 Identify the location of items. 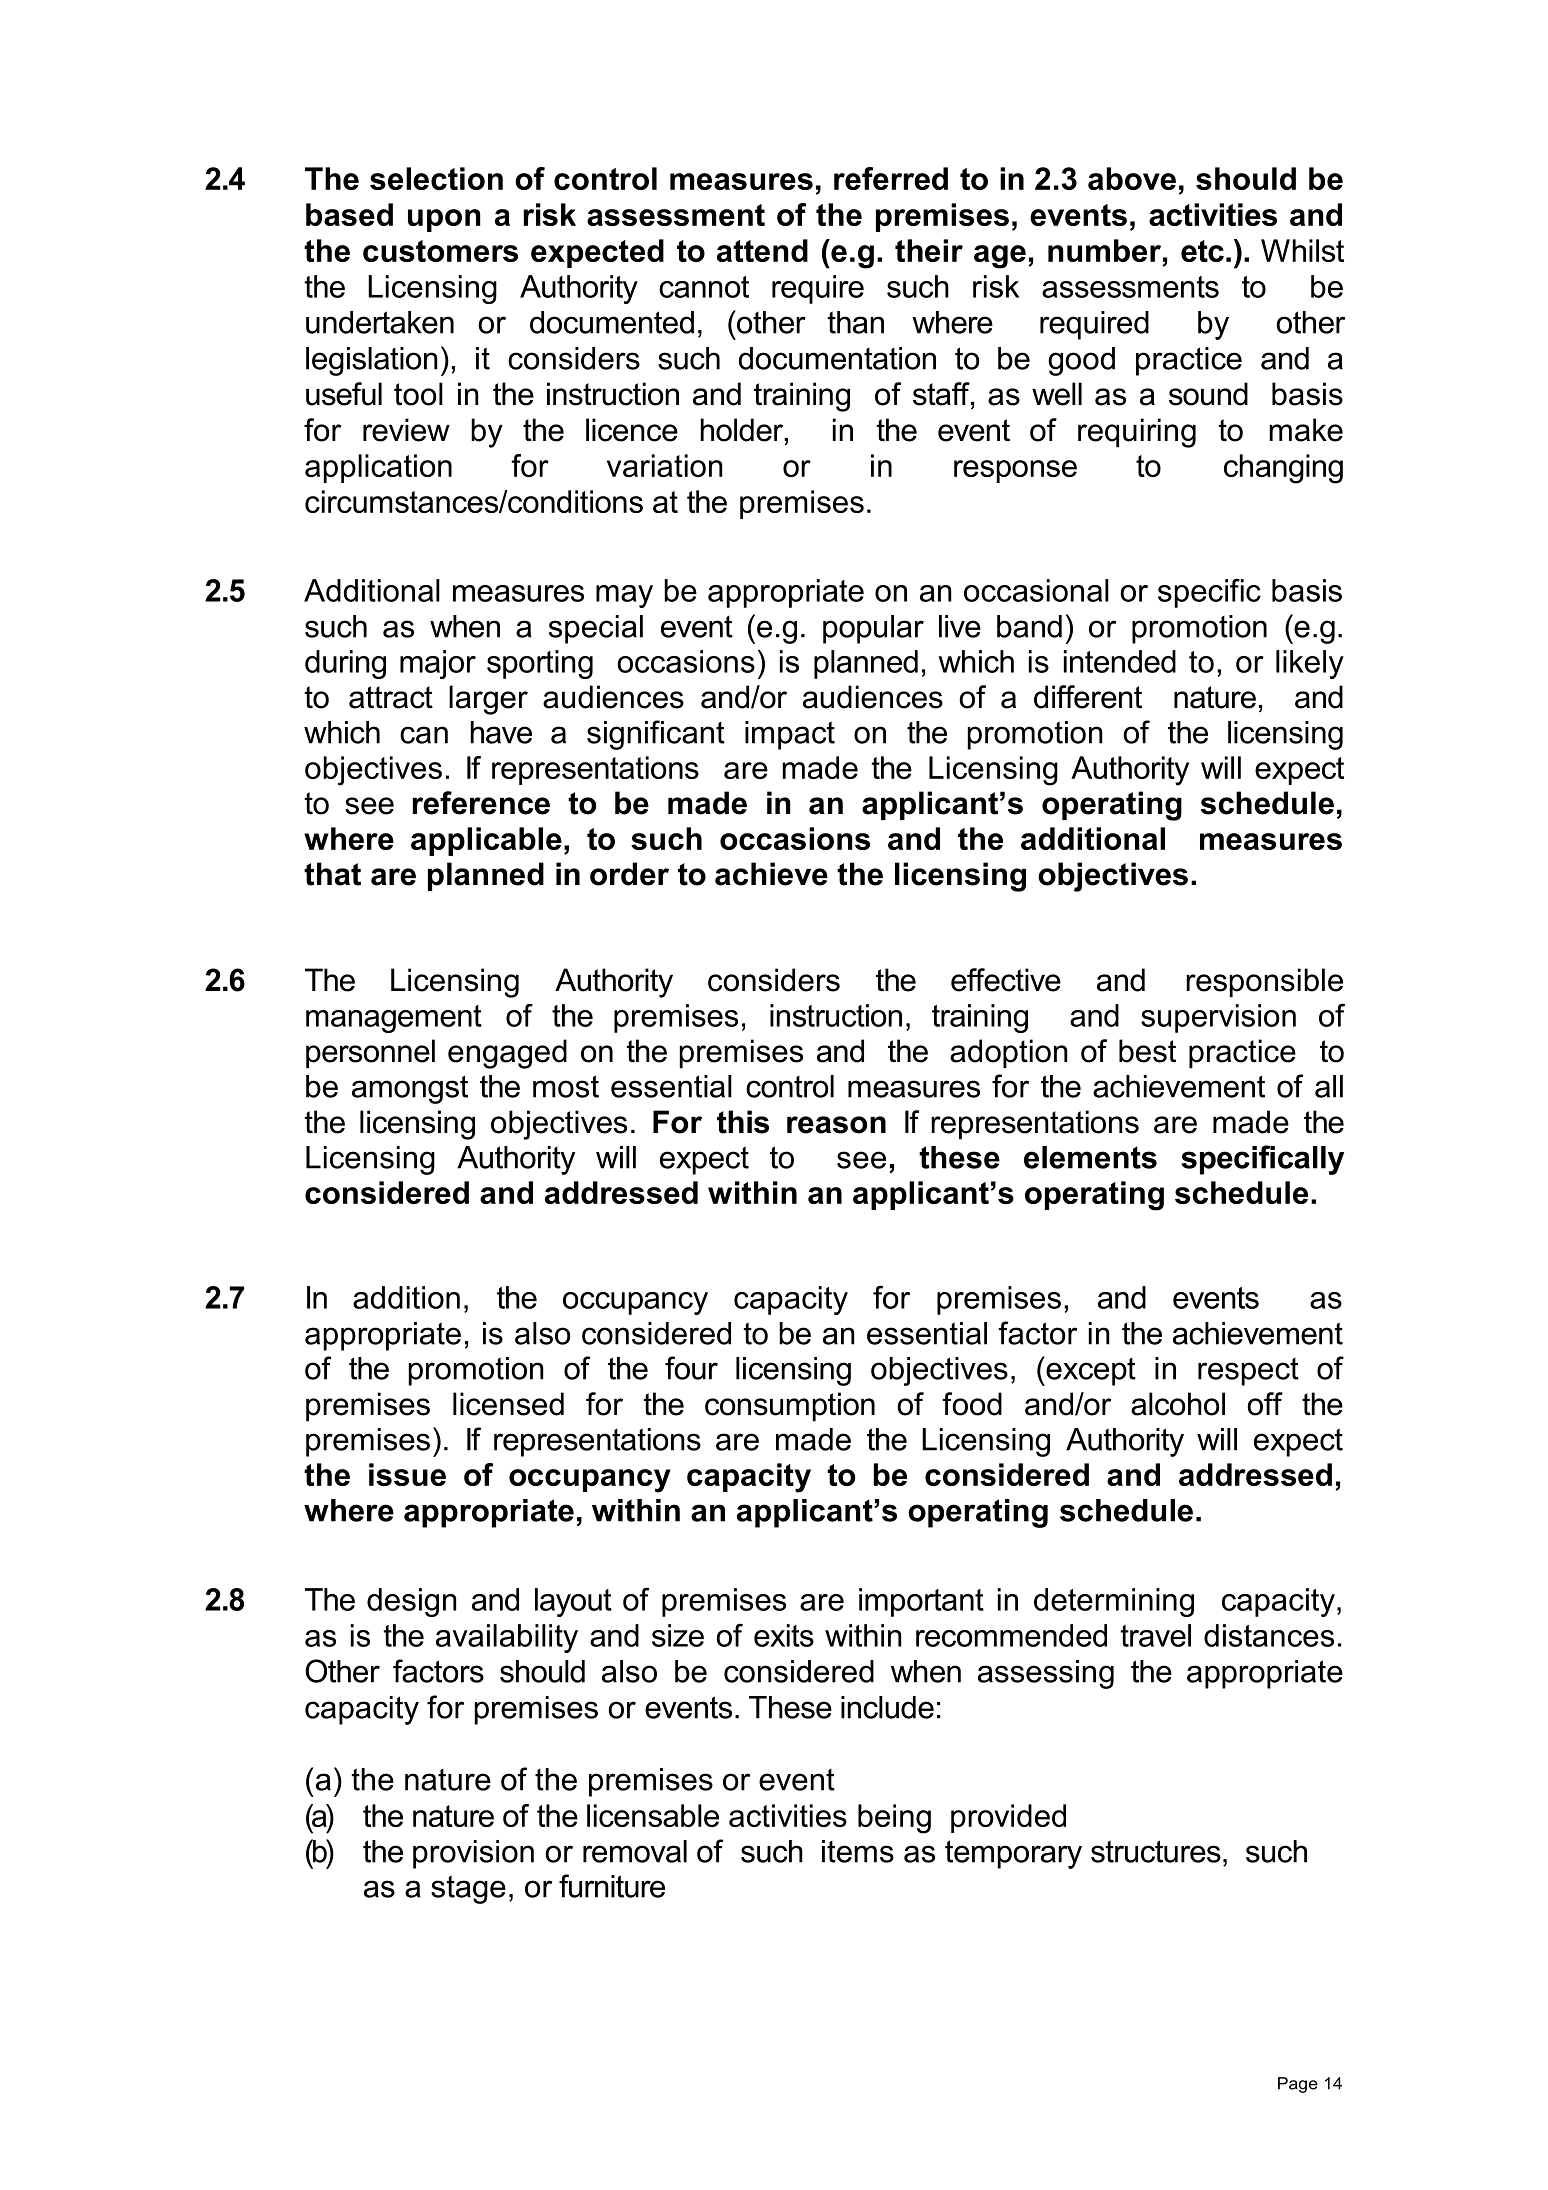
(858, 1851).
